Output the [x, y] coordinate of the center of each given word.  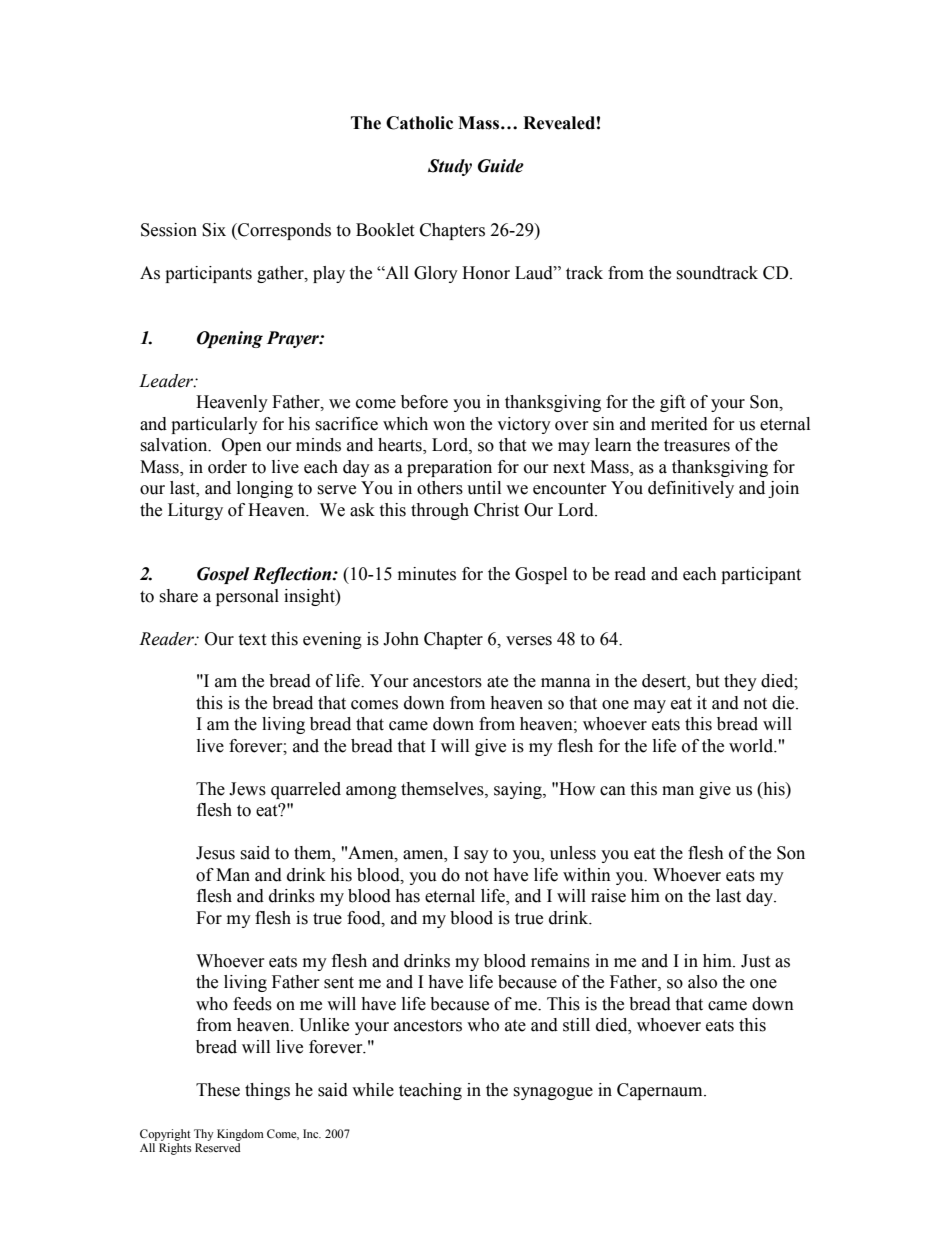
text [252, 640]
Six [214, 230]
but [707, 681]
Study [450, 167]
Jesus [215, 853]
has [407, 896]
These [218, 1090]
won [449, 426]
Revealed [559, 123]
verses [529, 641]
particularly [214, 425]
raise [608, 896]
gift [672, 403]
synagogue [553, 1093]
